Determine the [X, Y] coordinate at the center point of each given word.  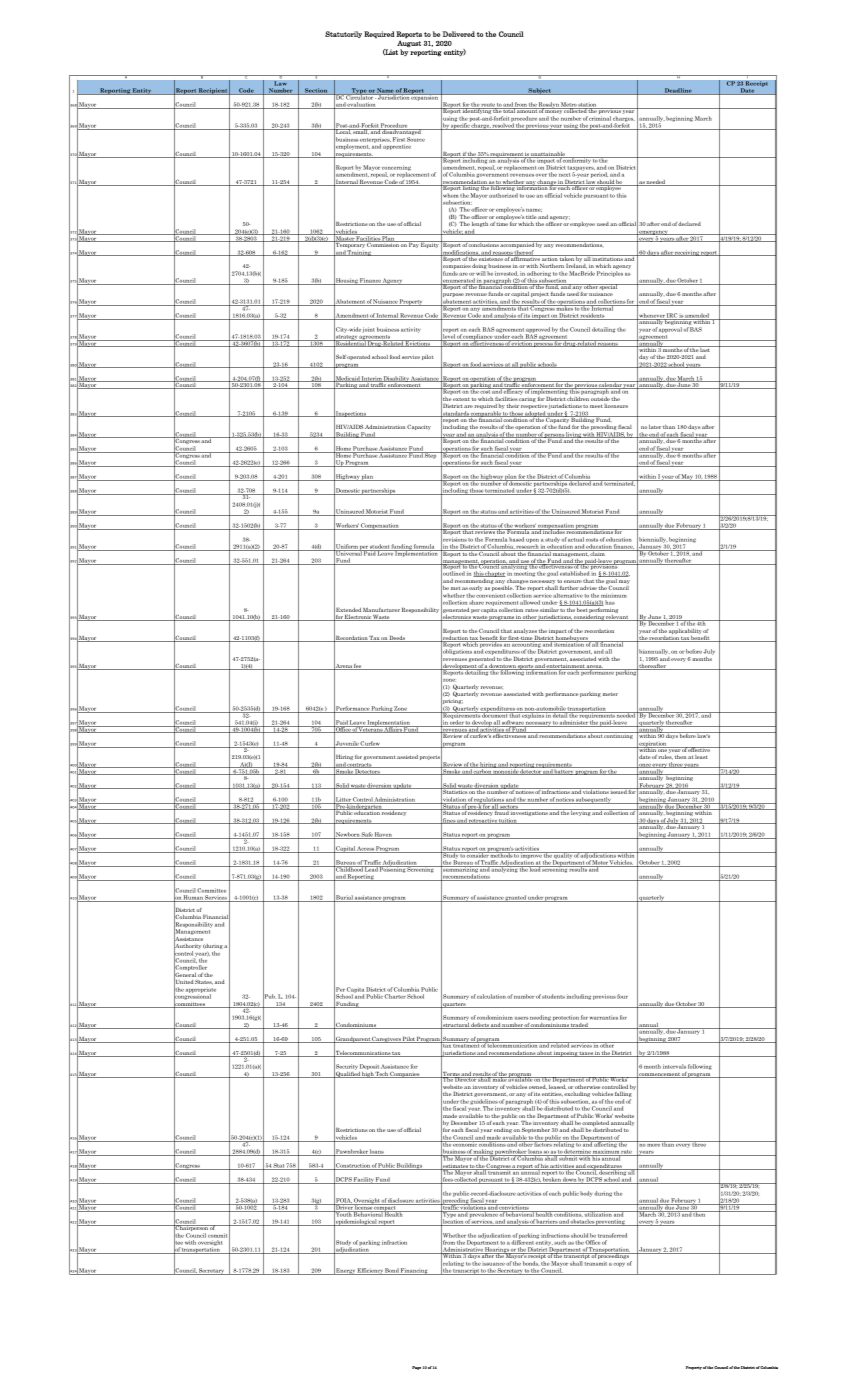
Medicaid [347, 378]
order [457, 722]
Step [431, 455]
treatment [466, 1045]
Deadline [678, 91]
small [361, 131]
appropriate [201, 991]
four [622, 996]
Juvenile [346, 743]
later [655, 427]
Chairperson [191, 1229]
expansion [425, 97]
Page [416, 1368]
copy [619, 1265]
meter [610, 694]
